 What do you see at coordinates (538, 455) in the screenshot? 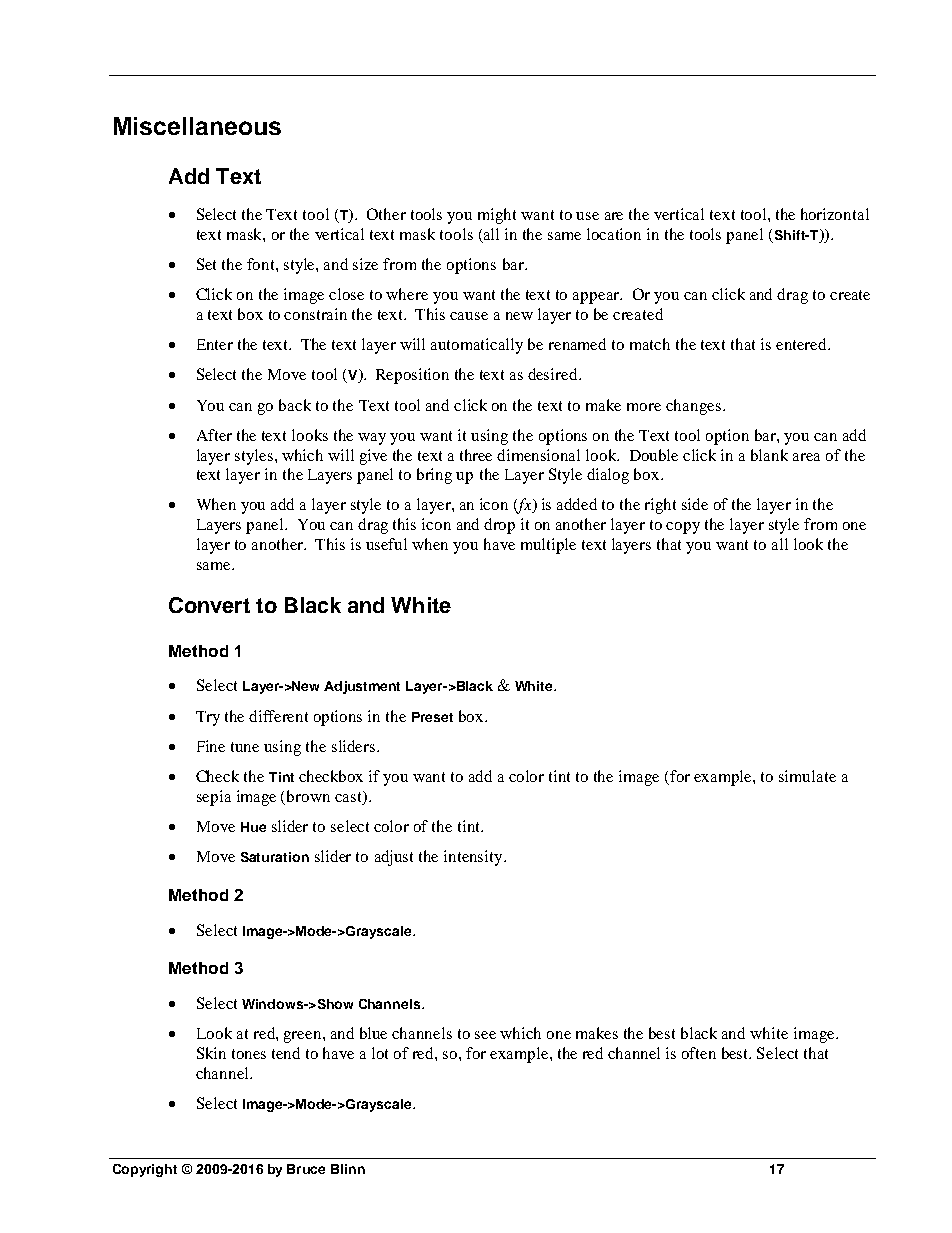
I see `dimensional` at bounding box center [538, 455].
